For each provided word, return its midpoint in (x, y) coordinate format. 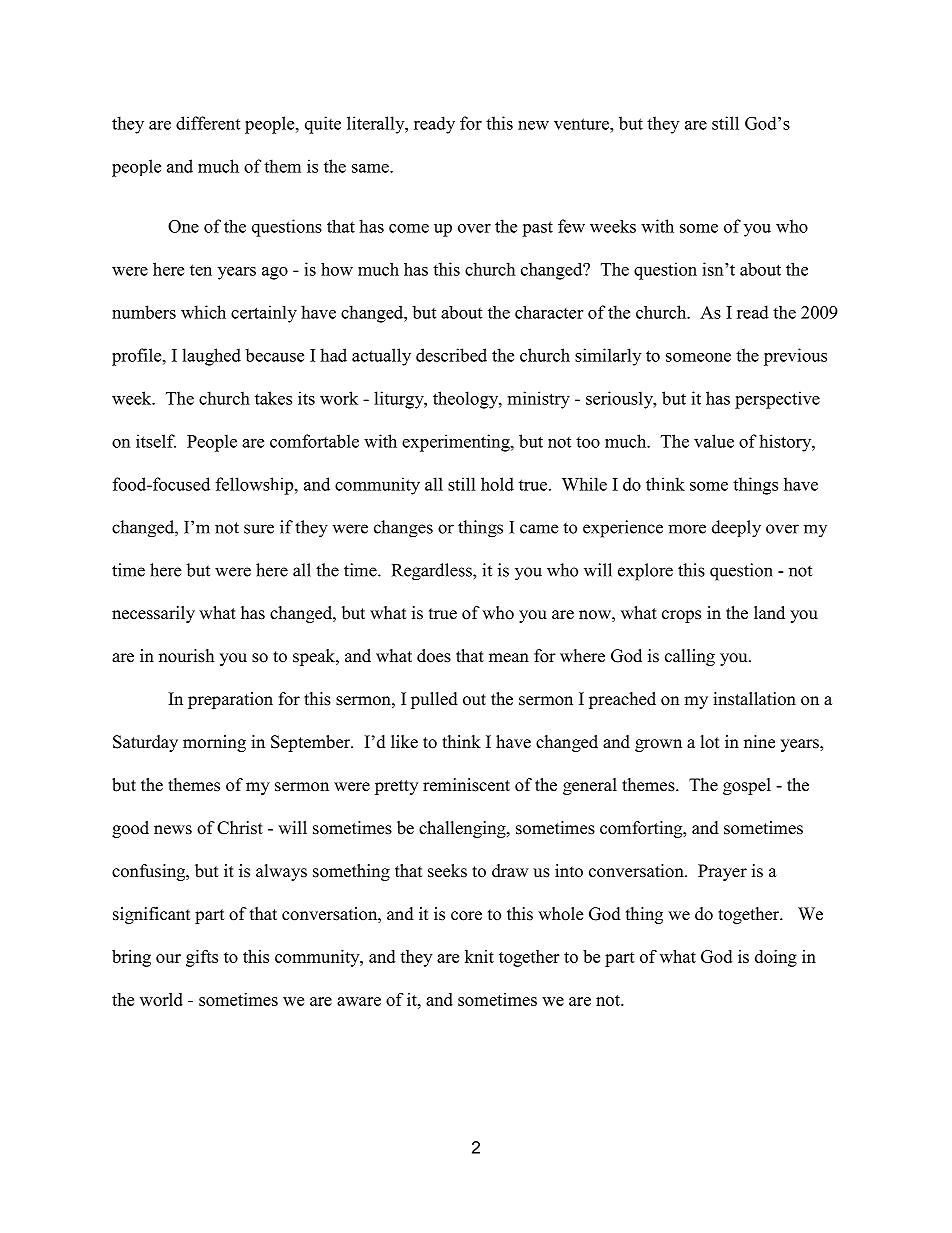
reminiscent (466, 785)
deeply (736, 529)
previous (795, 357)
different (208, 123)
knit (479, 956)
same (371, 168)
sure (259, 529)
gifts (202, 958)
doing (776, 958)
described (451, 355)
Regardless (433, 572)
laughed (211, 357)
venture (582, 124)
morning (214, 743)
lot (710, 742)
